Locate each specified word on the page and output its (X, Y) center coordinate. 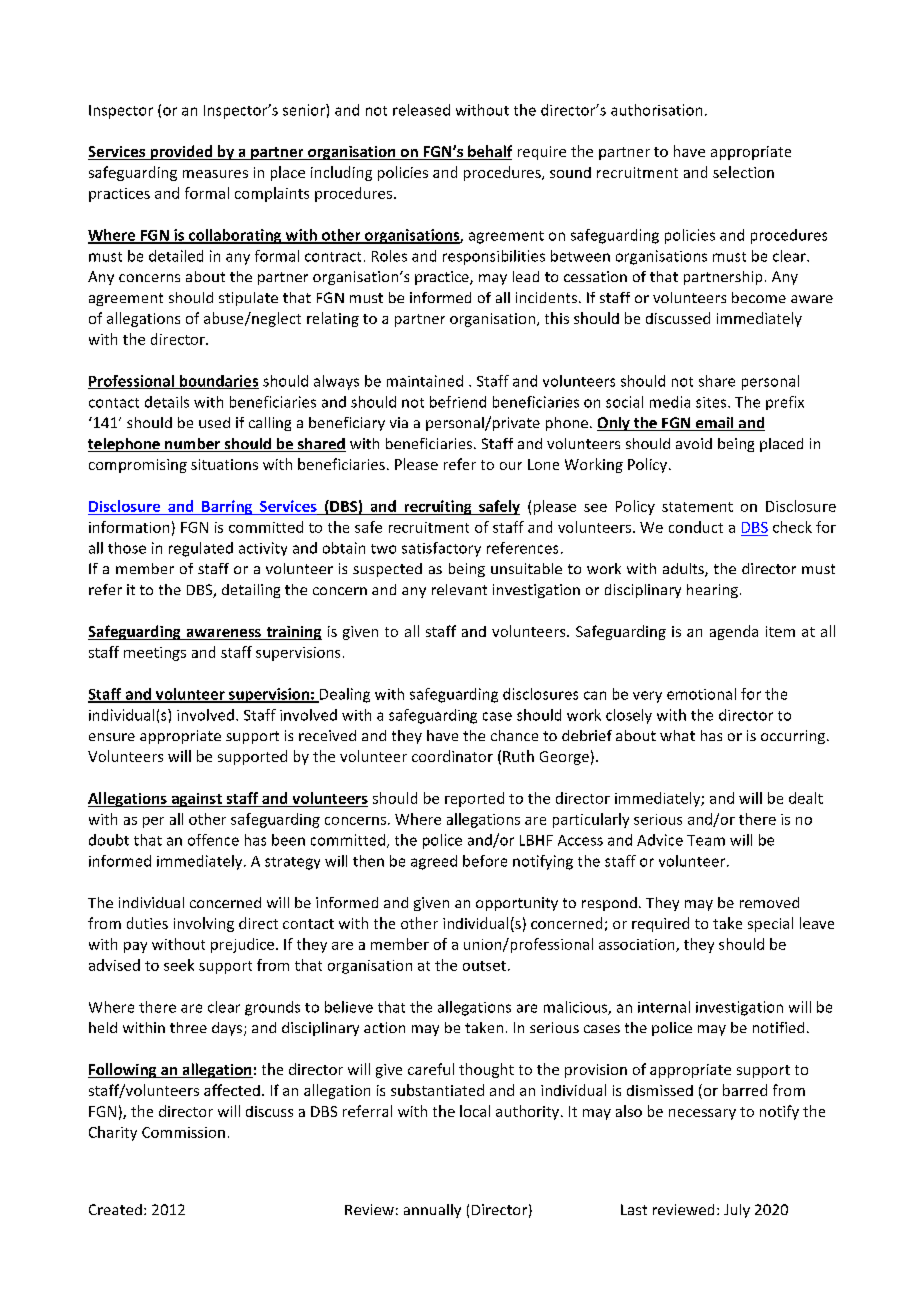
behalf (489, 152)
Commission (183, 1132)
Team (706, 840)
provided (181, 152)
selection (743, 172)
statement (697, 507)
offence (213, 840)
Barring (227, 507)
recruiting (438, 507)
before (485, 861)
